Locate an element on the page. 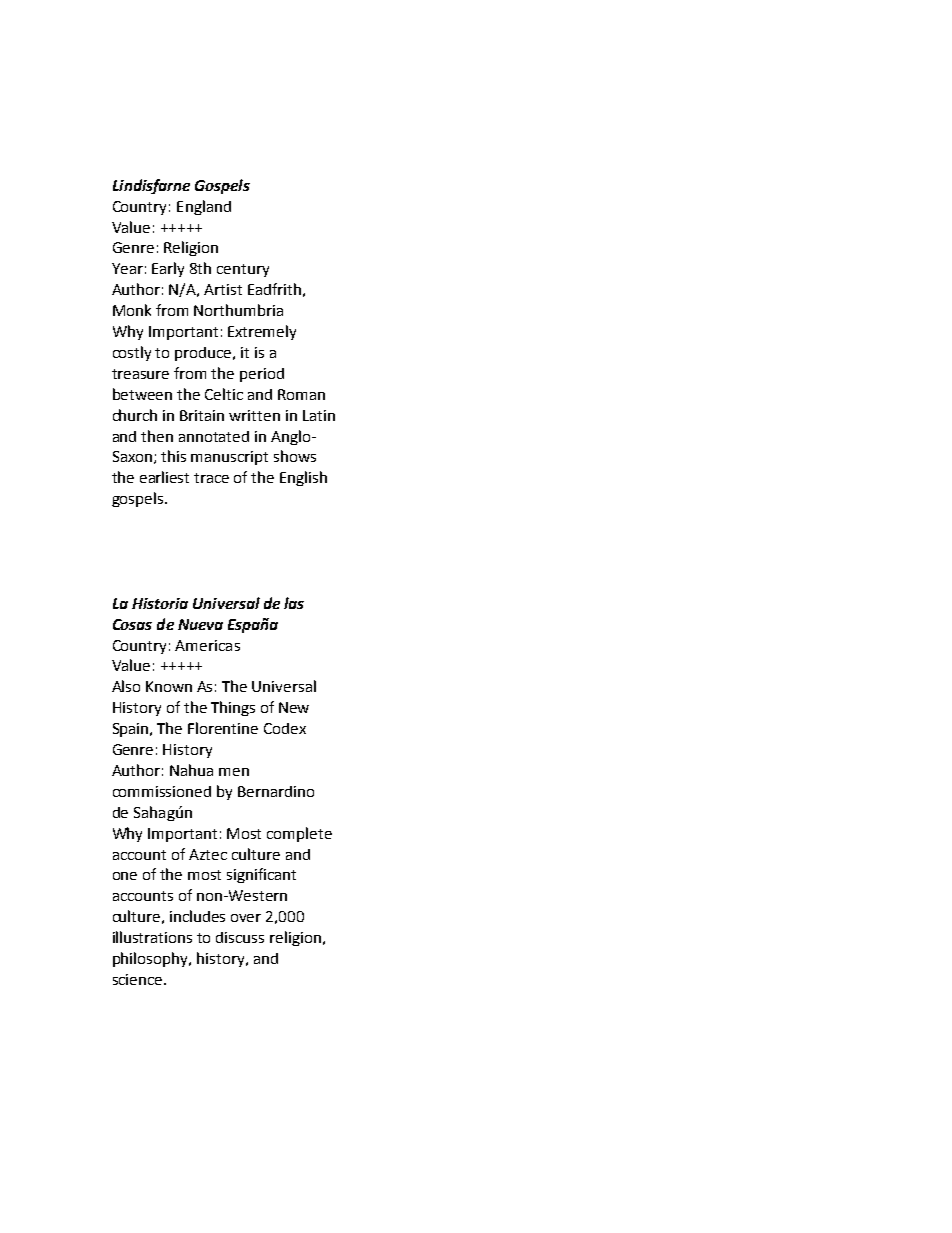 Image resolution: width=952 pixels, height=1233 pixels. England is located at coordinates (204, 207).
